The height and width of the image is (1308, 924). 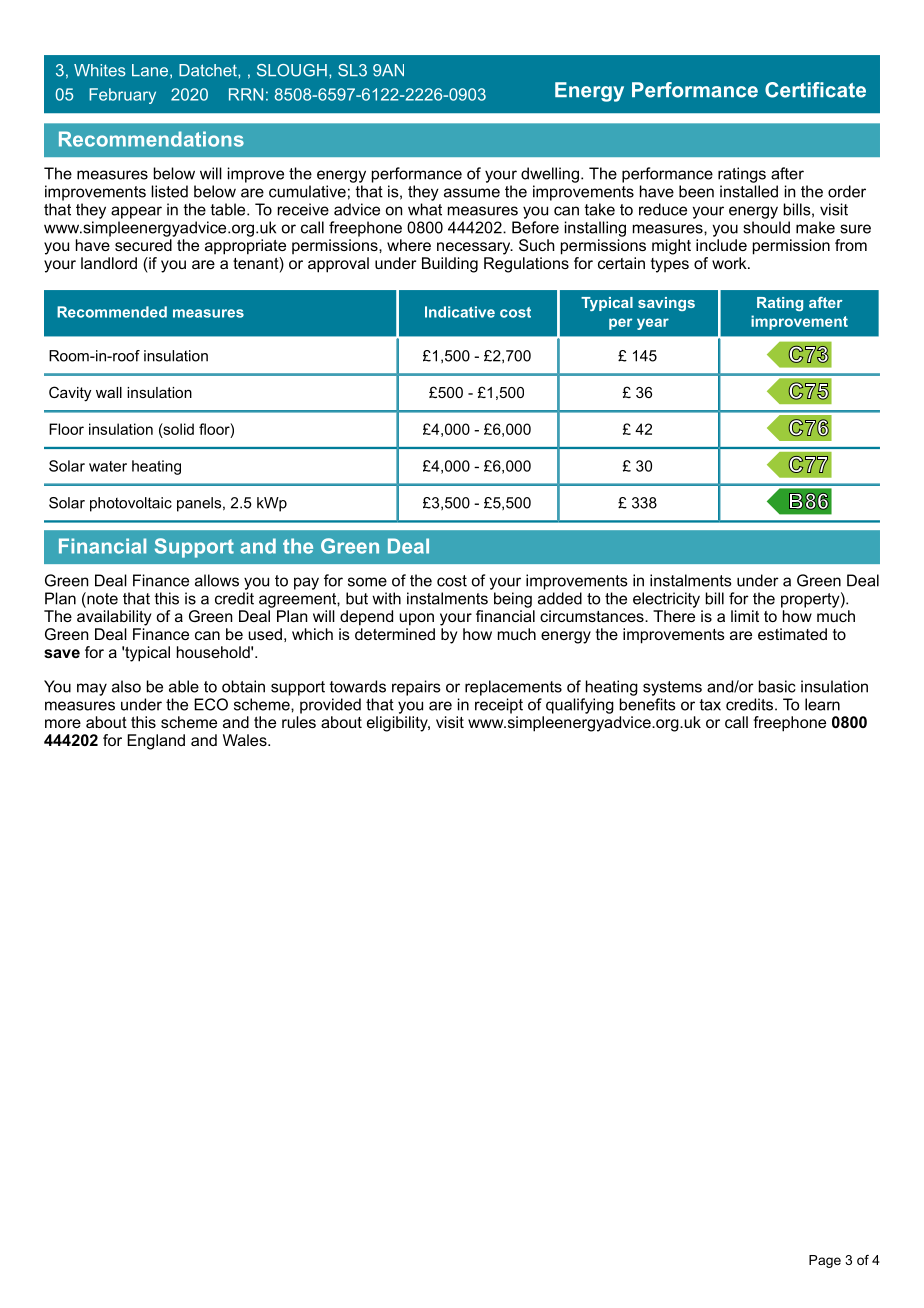 I want to click on repairs, so click(x=416, y=688).
